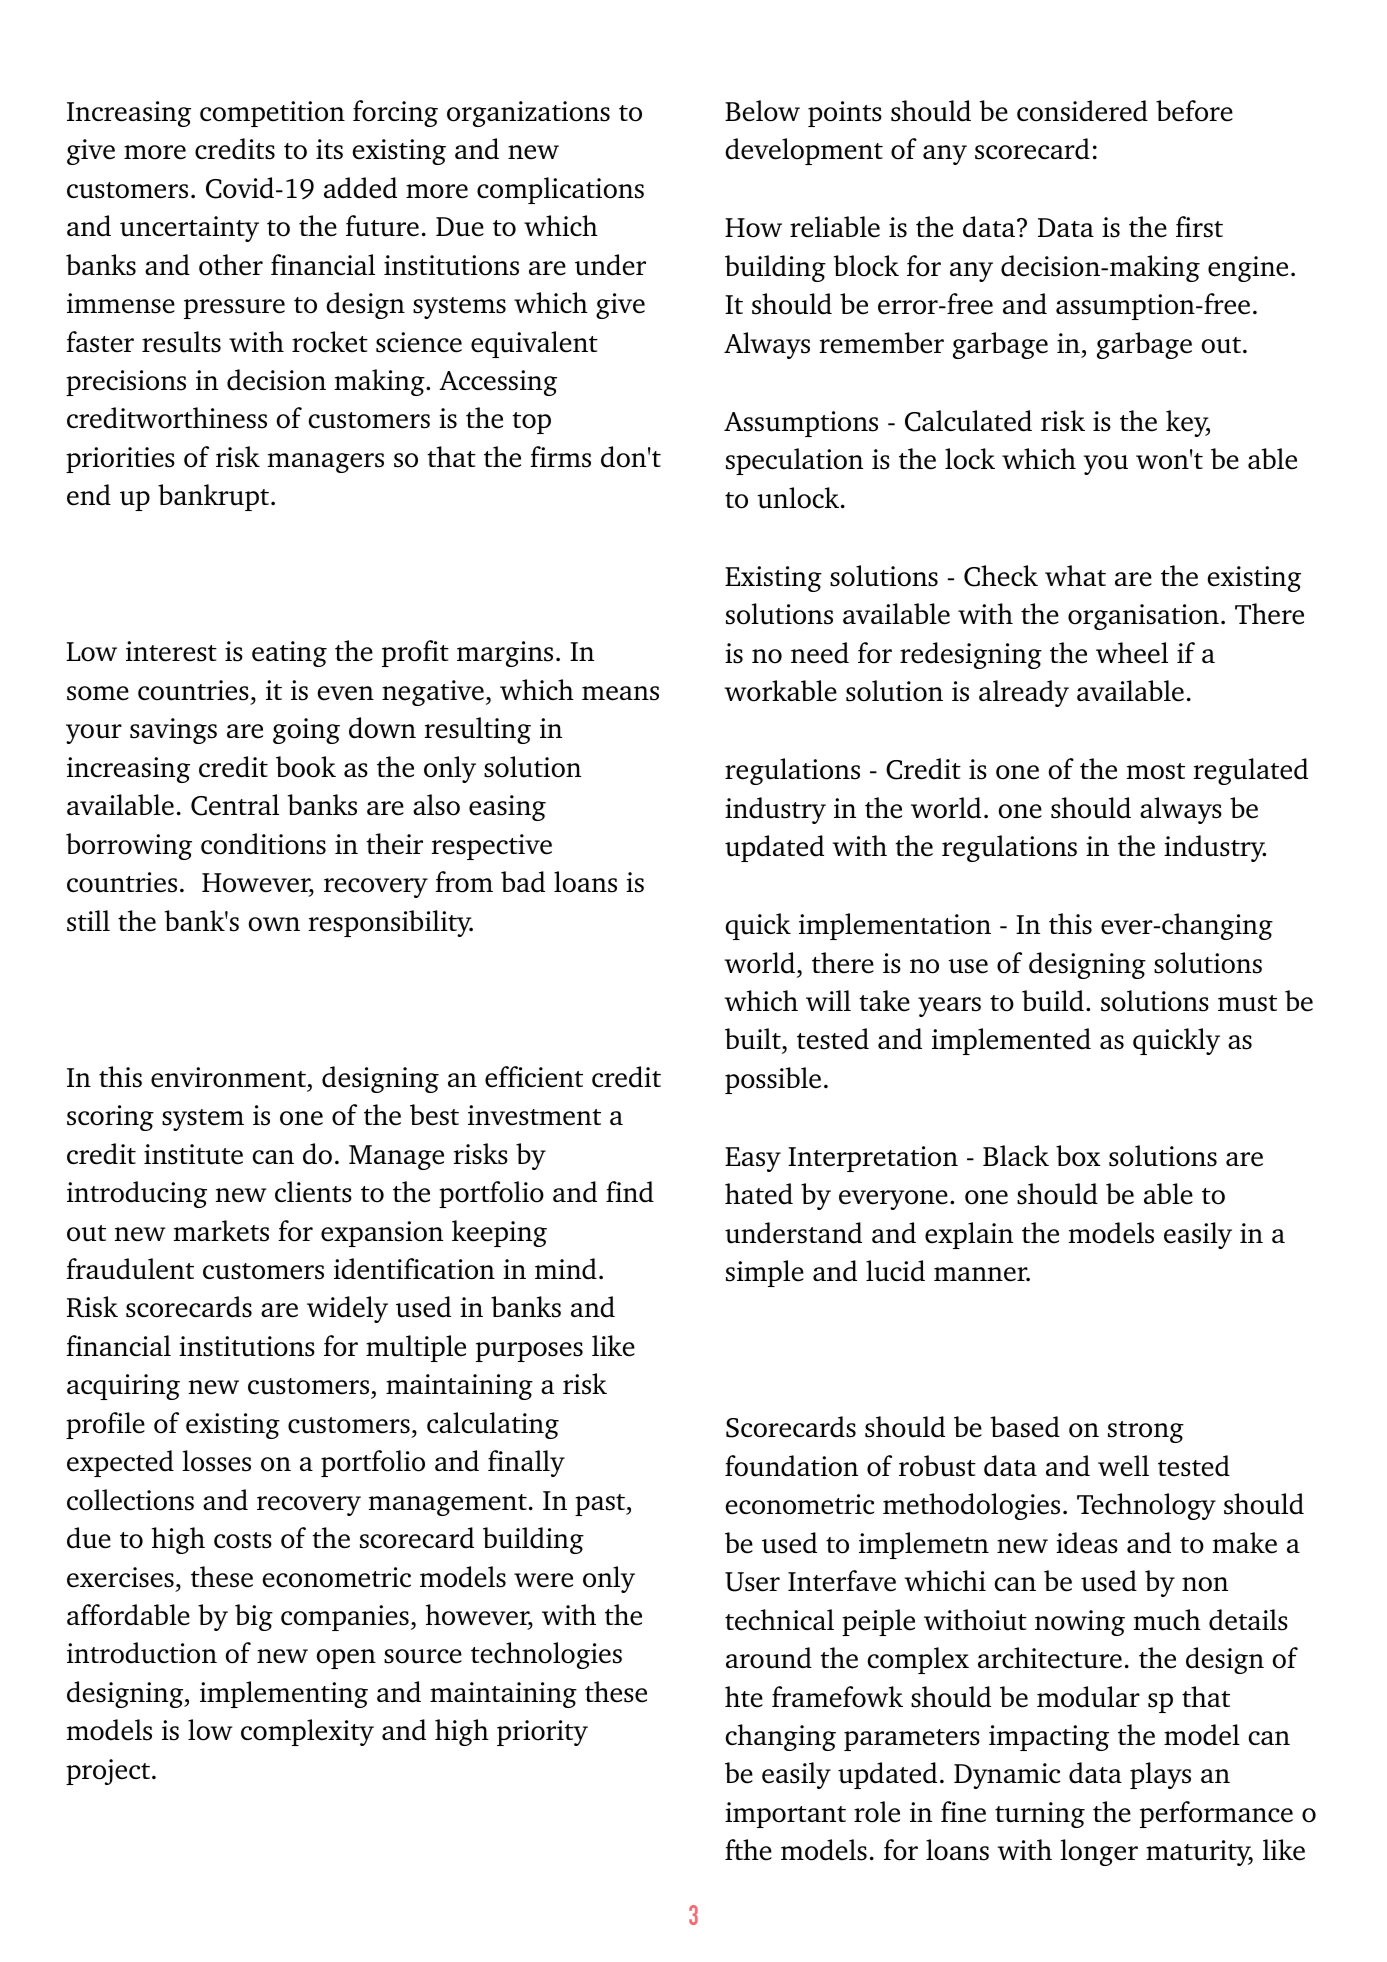  What do you see at coordinates (785, 1815) in the screenshot?
I see `important` at bounding box center [785, 1815].
